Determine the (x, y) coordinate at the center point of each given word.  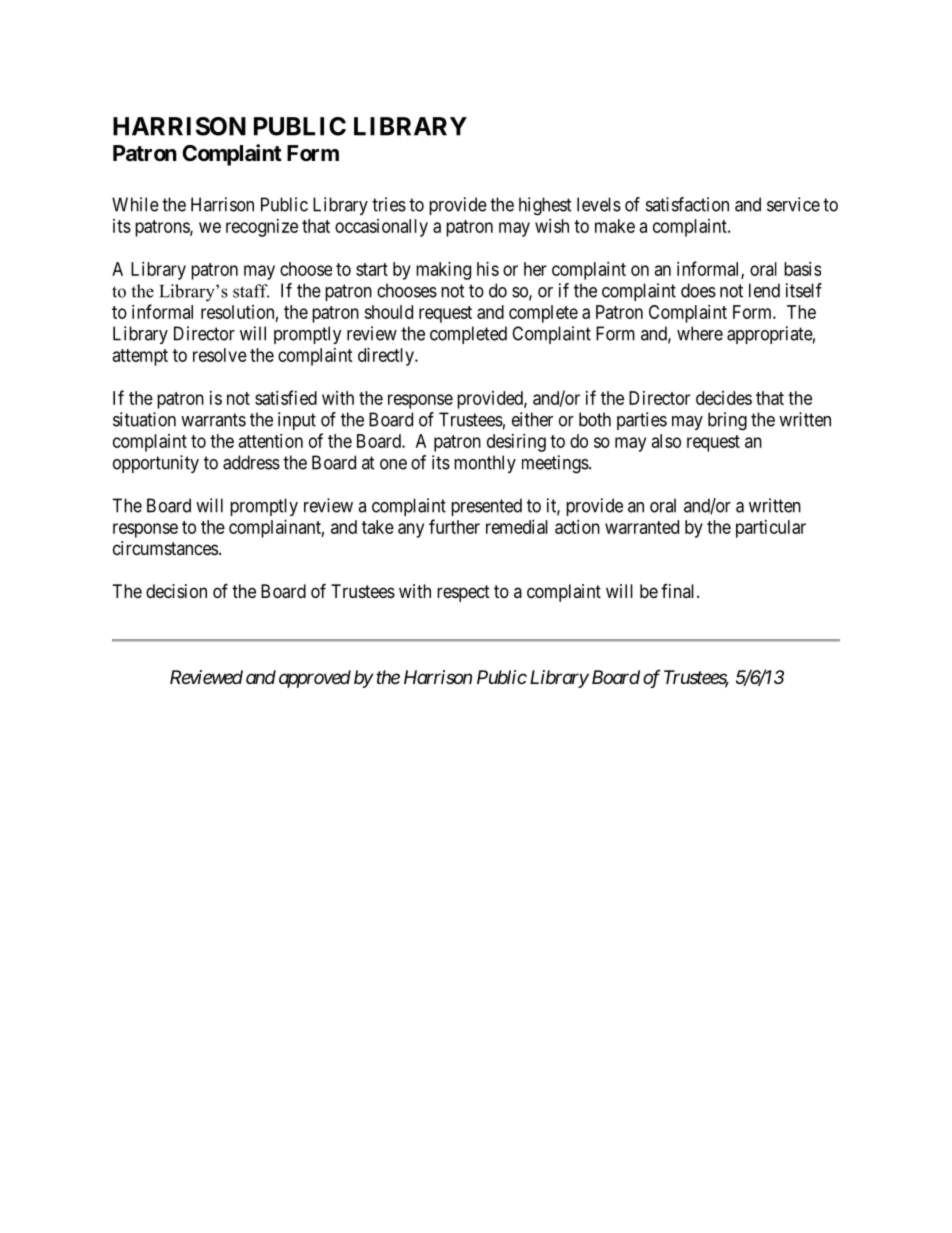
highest (545, 206)
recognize (262, 228)
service (793, 204)
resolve (220, 355)
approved (315, 679)
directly (387, 357)
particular (771, 529)
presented (486, 507)
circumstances (165, 548)
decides (724, 398)
